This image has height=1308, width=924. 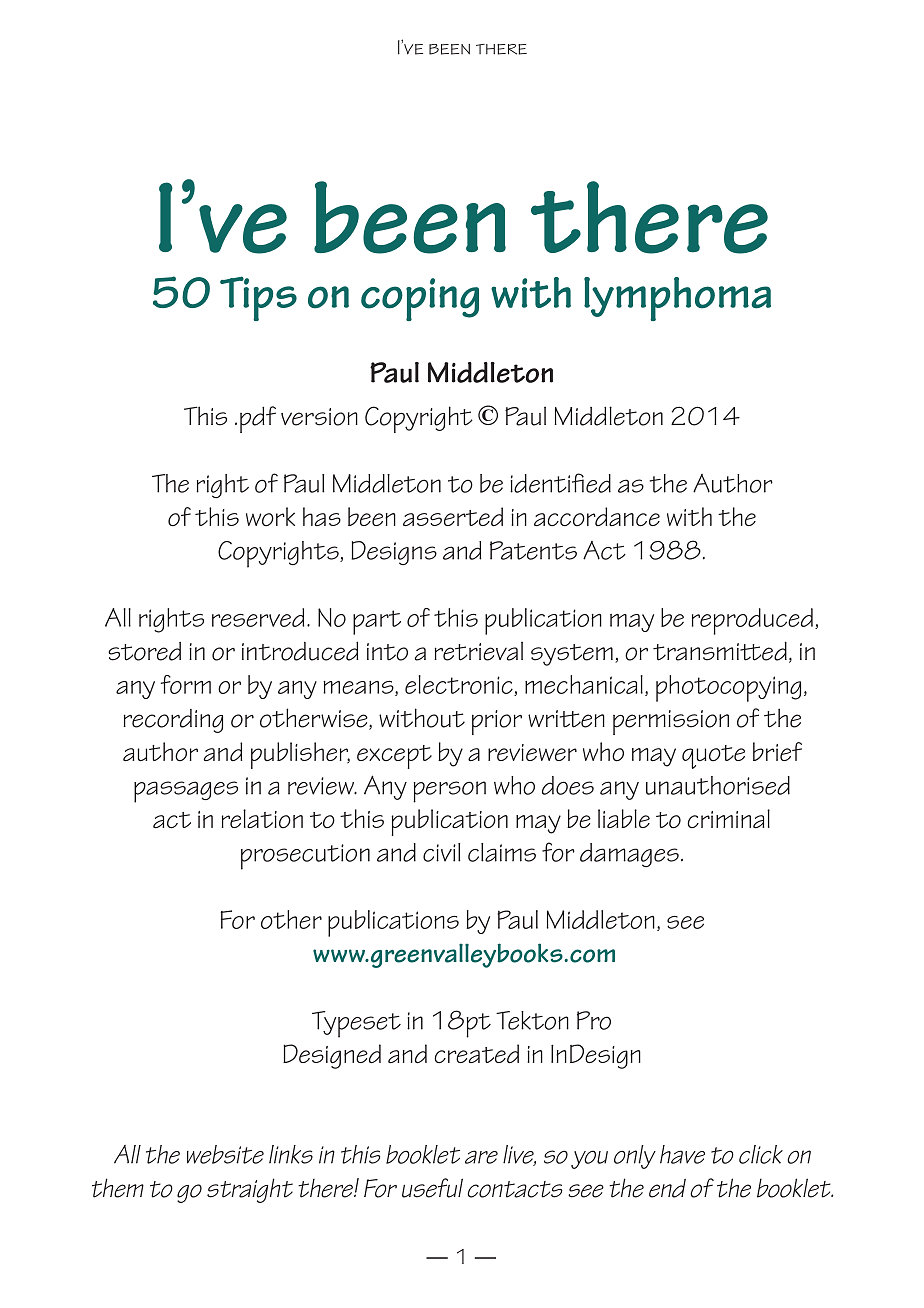 What do you see at coordinates (453, 516) in the image?
I see `asserted` at bounding box center [453, 516].
